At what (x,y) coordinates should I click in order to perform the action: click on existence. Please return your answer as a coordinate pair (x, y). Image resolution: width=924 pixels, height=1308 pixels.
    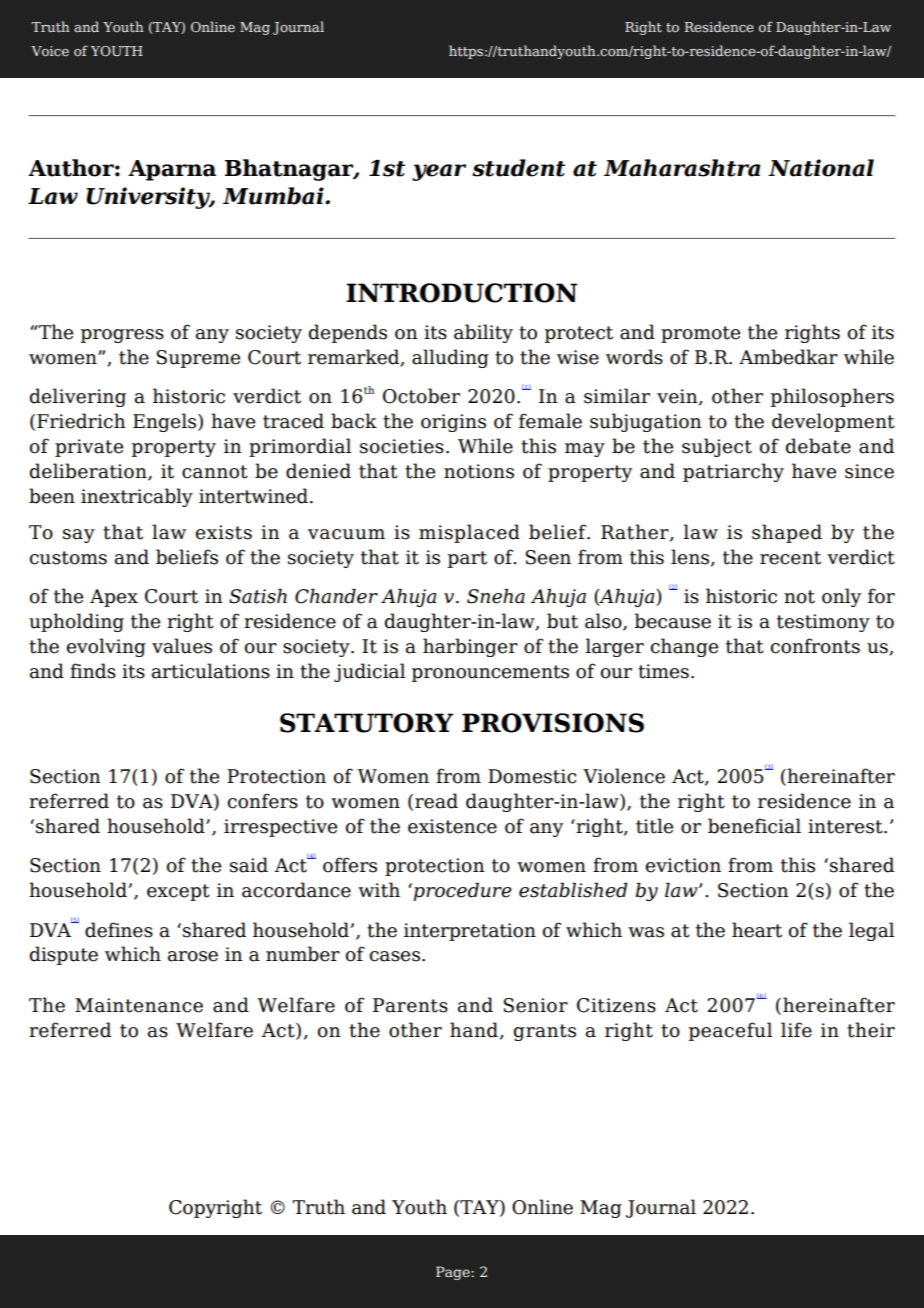
    Looking at the image, I should click on (452, 826).
